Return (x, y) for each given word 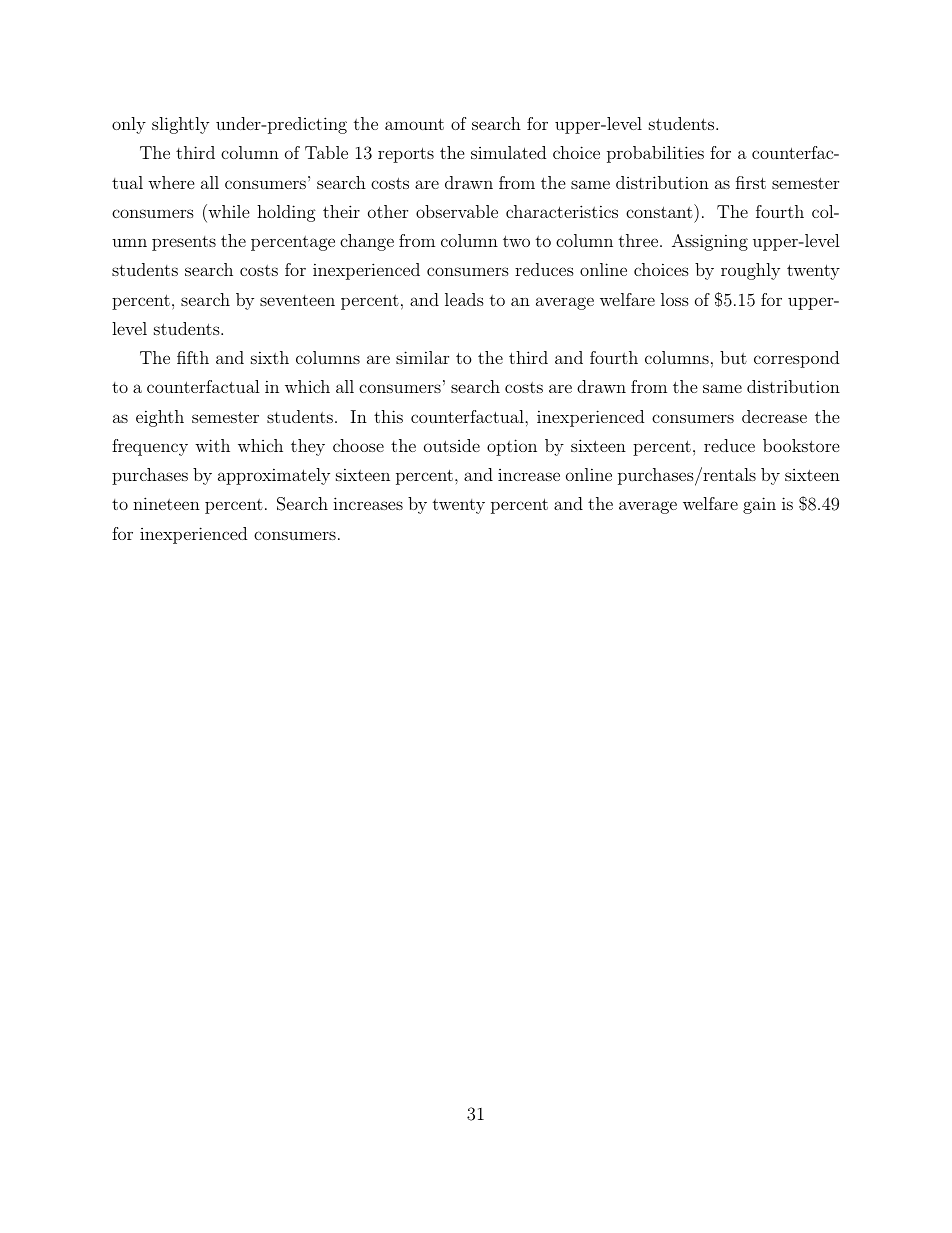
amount (414, 124)
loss (675, 299)
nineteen (166, 503)
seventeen (297, 300)
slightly (180, 125)
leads (464, 299)
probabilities (655, 154)
